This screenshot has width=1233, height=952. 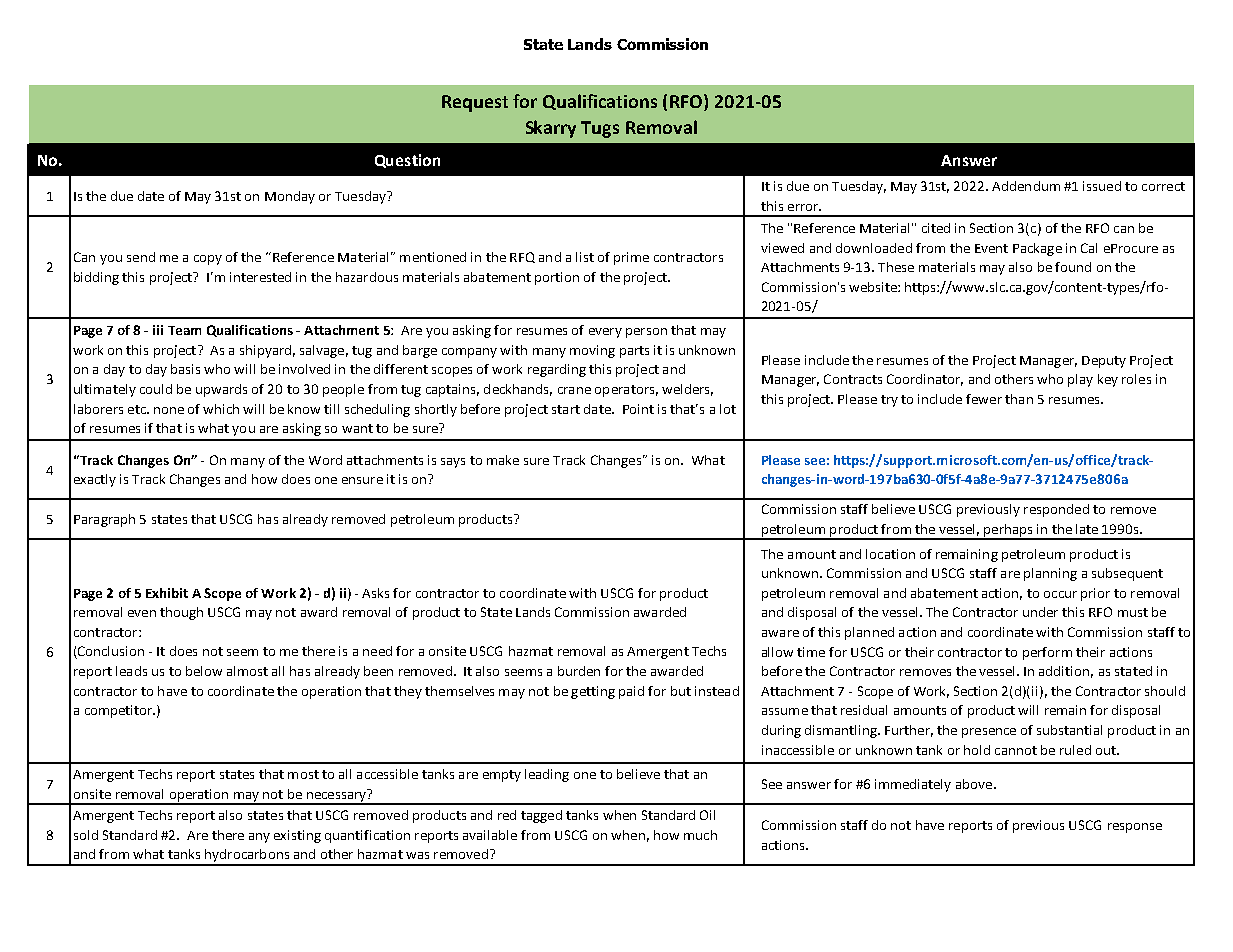 What do you see at coordinates (407, 161) in the screenshot?
I see `Question` at bounding box center [407, 161].
